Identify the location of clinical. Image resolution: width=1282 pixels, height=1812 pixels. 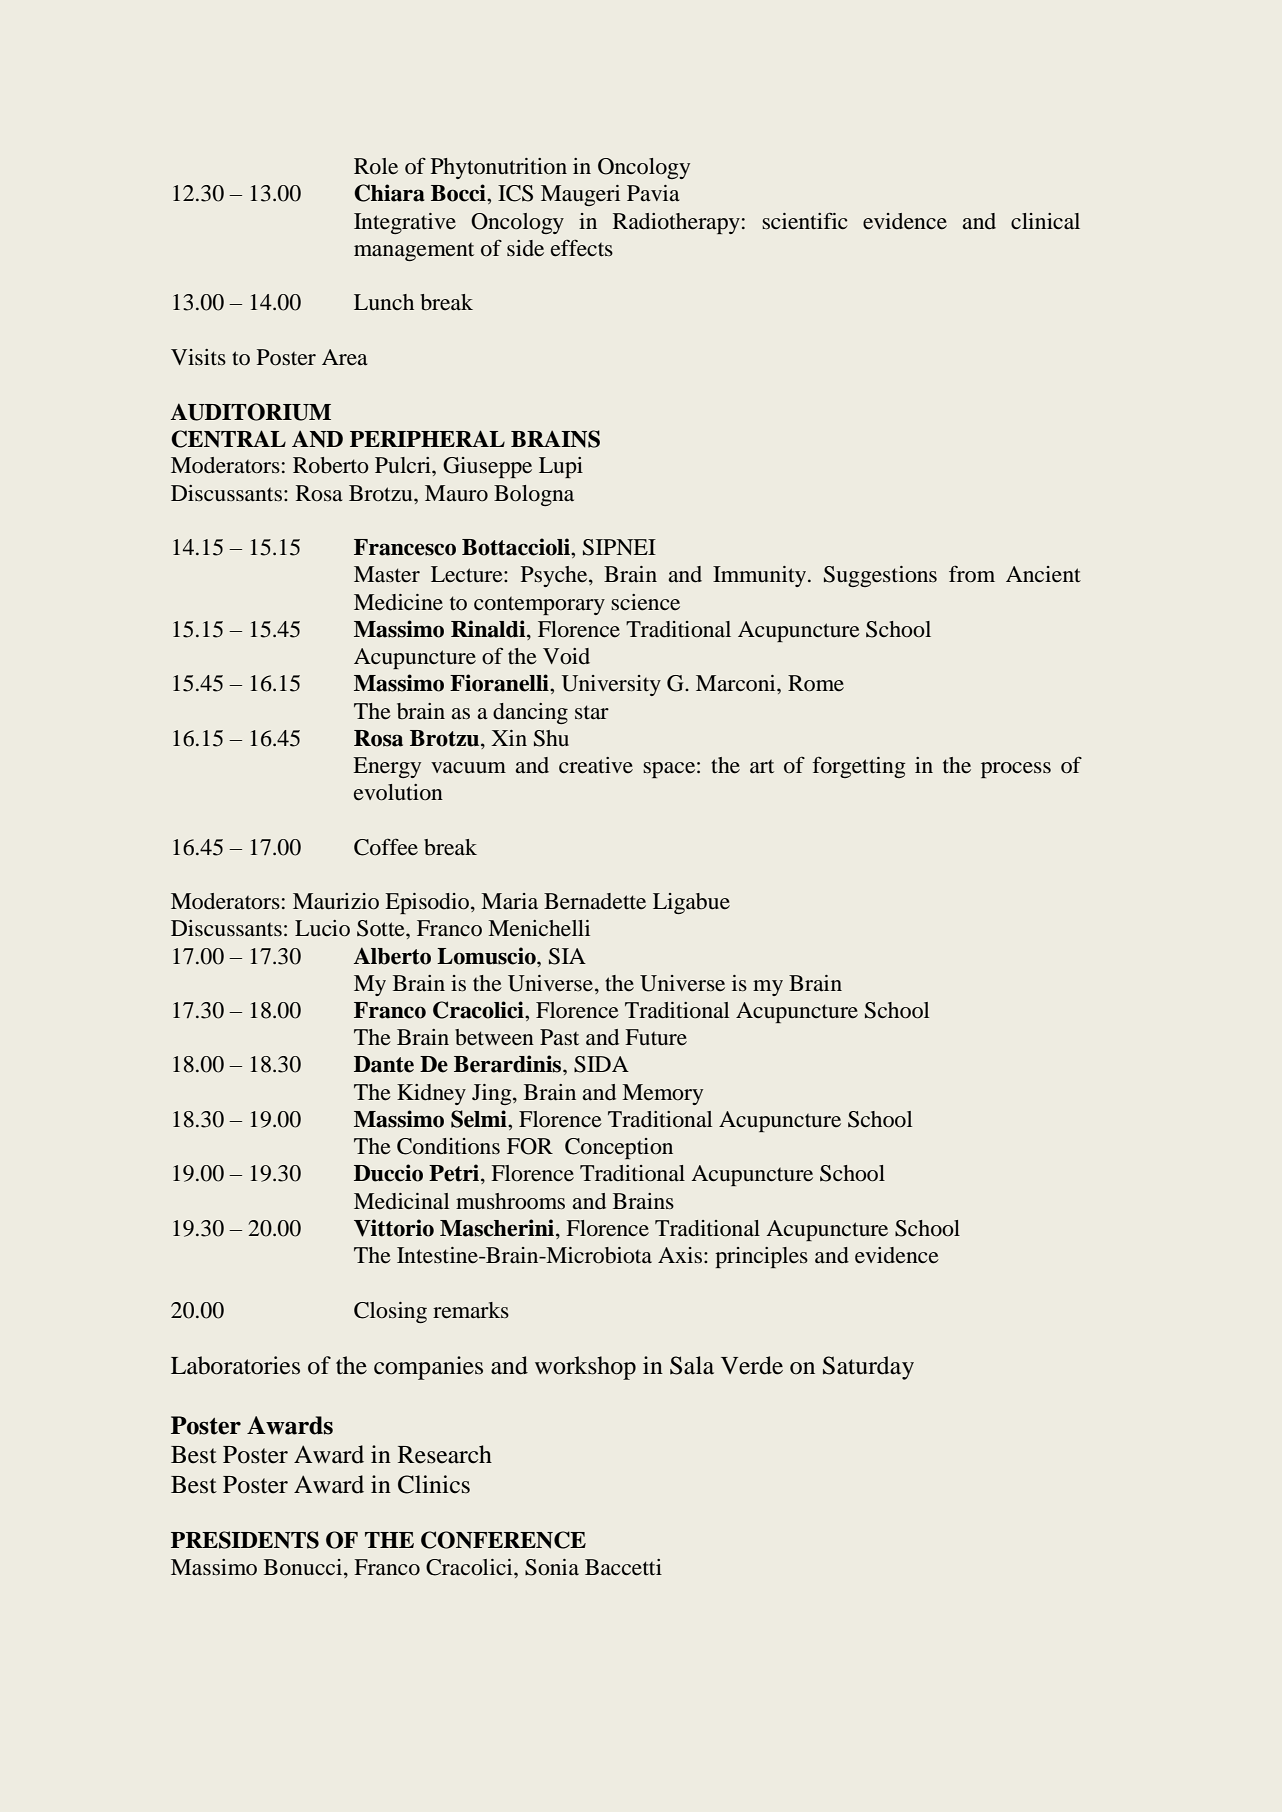
(1045, 221).
